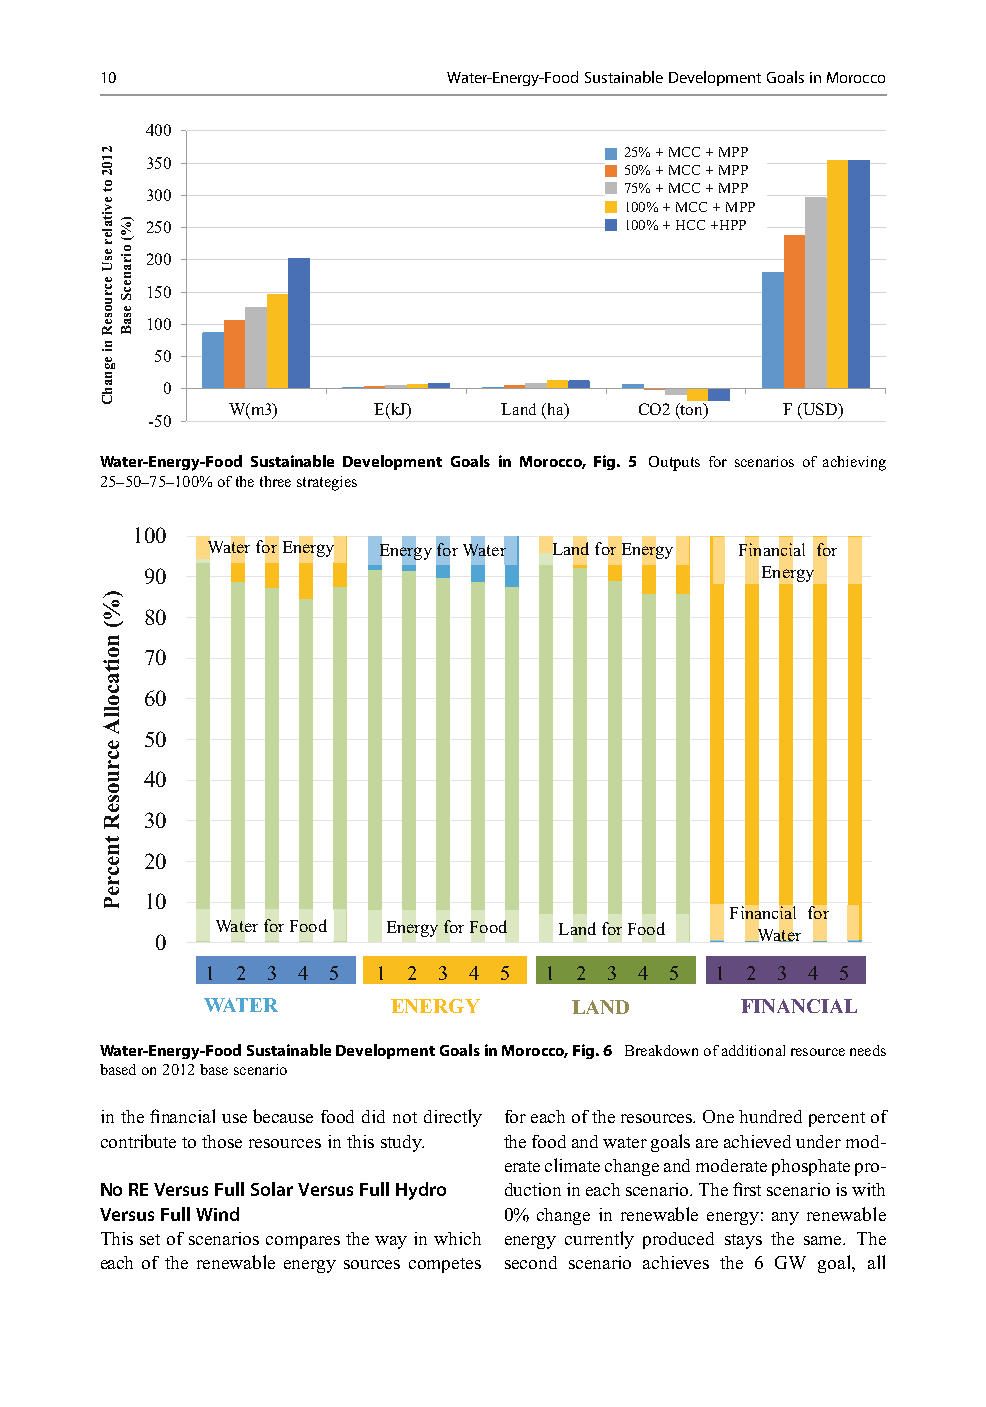 The width and height of the screenshot is (986, 1407). I want to click on HPP, so click(731, 225).
